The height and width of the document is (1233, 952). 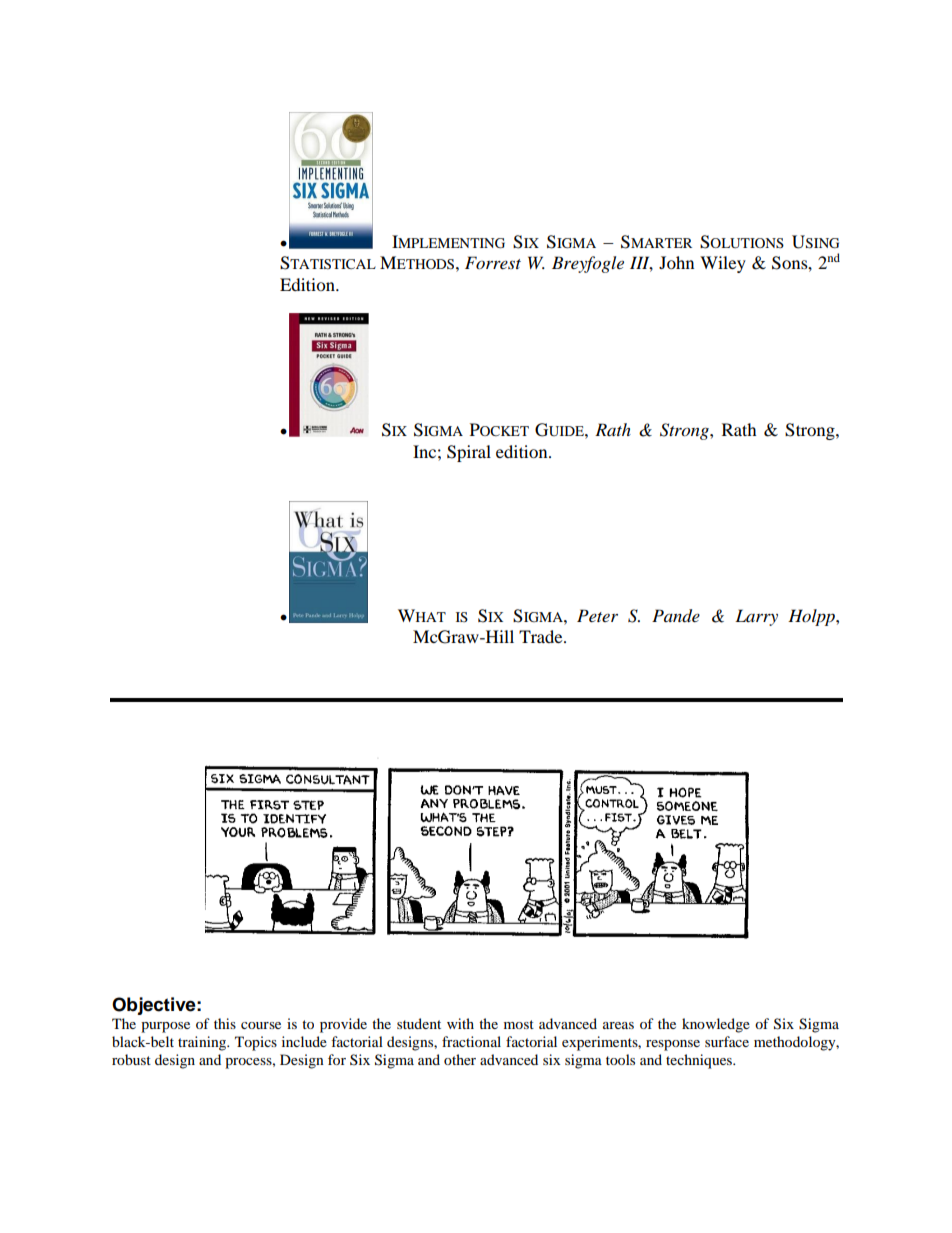 I want to click on with, so click(x=460, y=1023).
